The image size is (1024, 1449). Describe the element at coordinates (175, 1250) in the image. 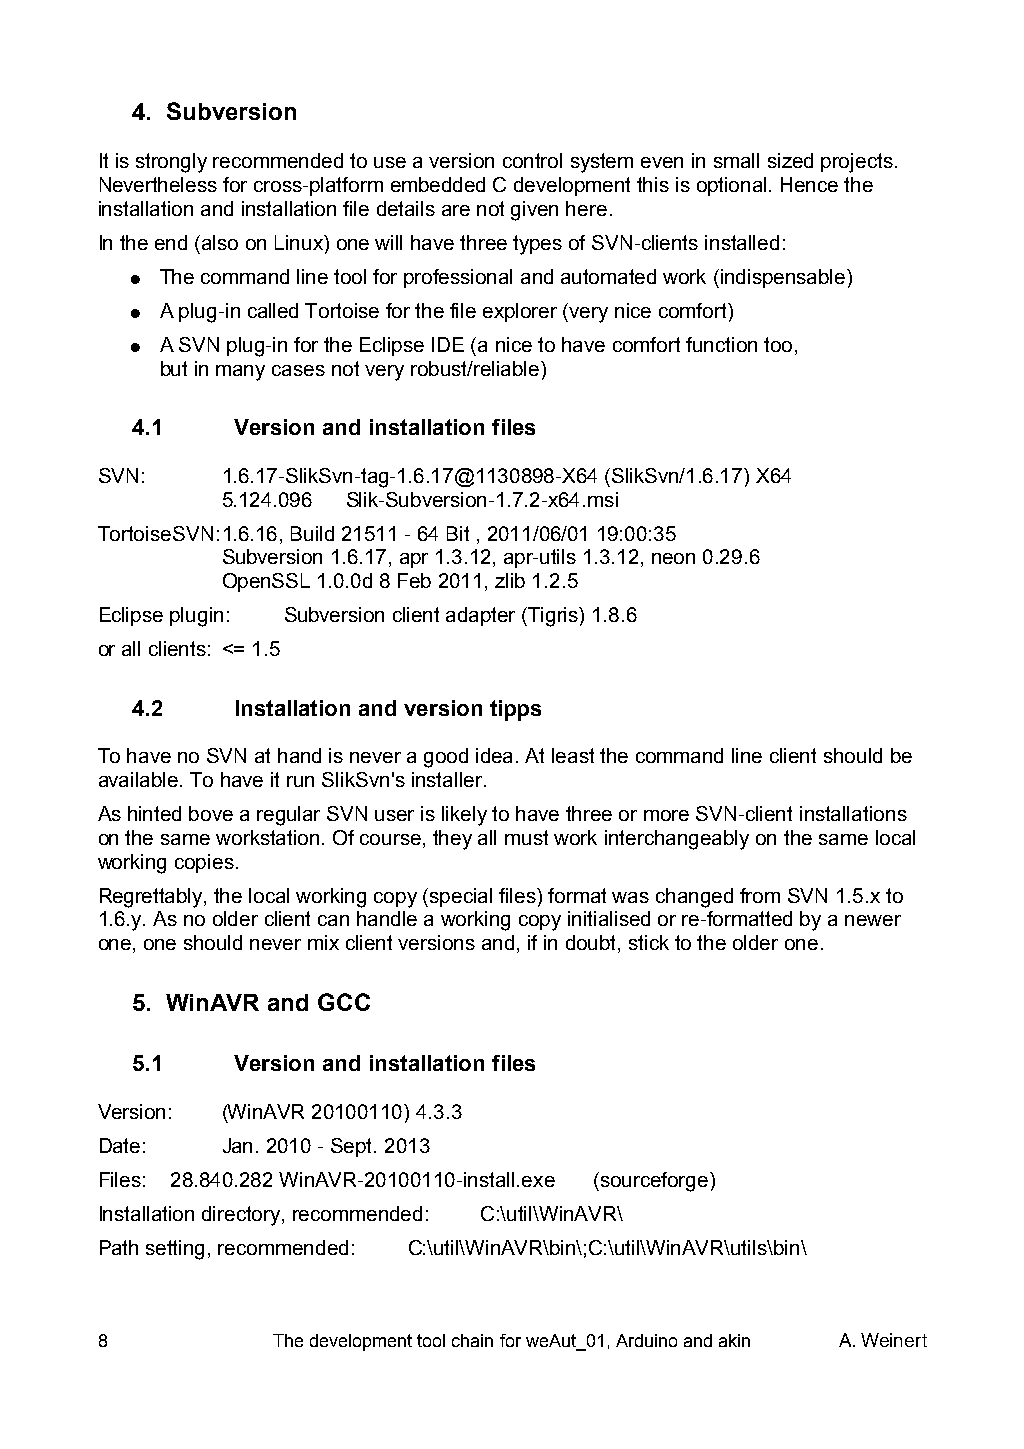

I see `setting` at that location.
